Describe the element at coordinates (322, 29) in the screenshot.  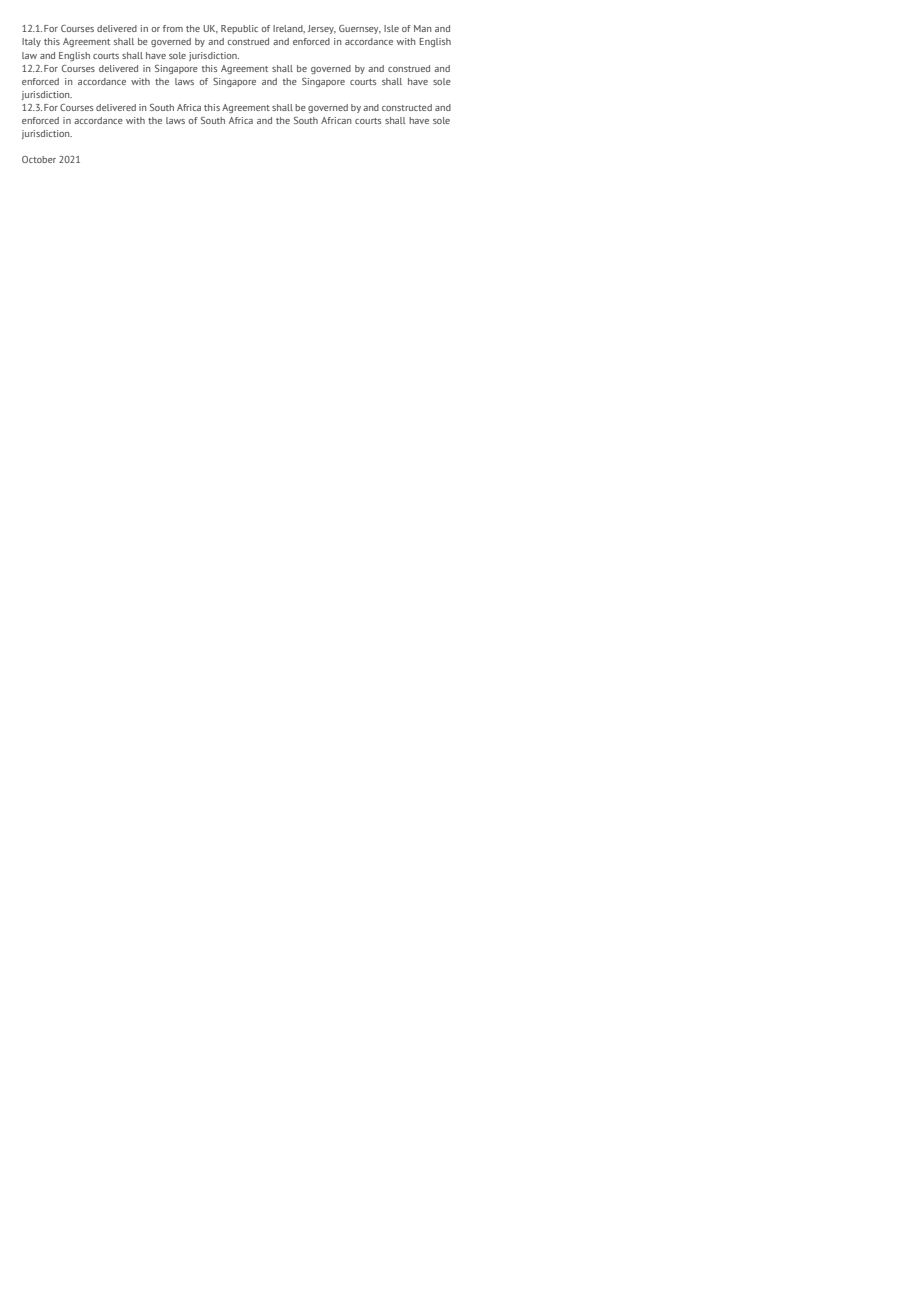
I see `Jersey` at that location.
